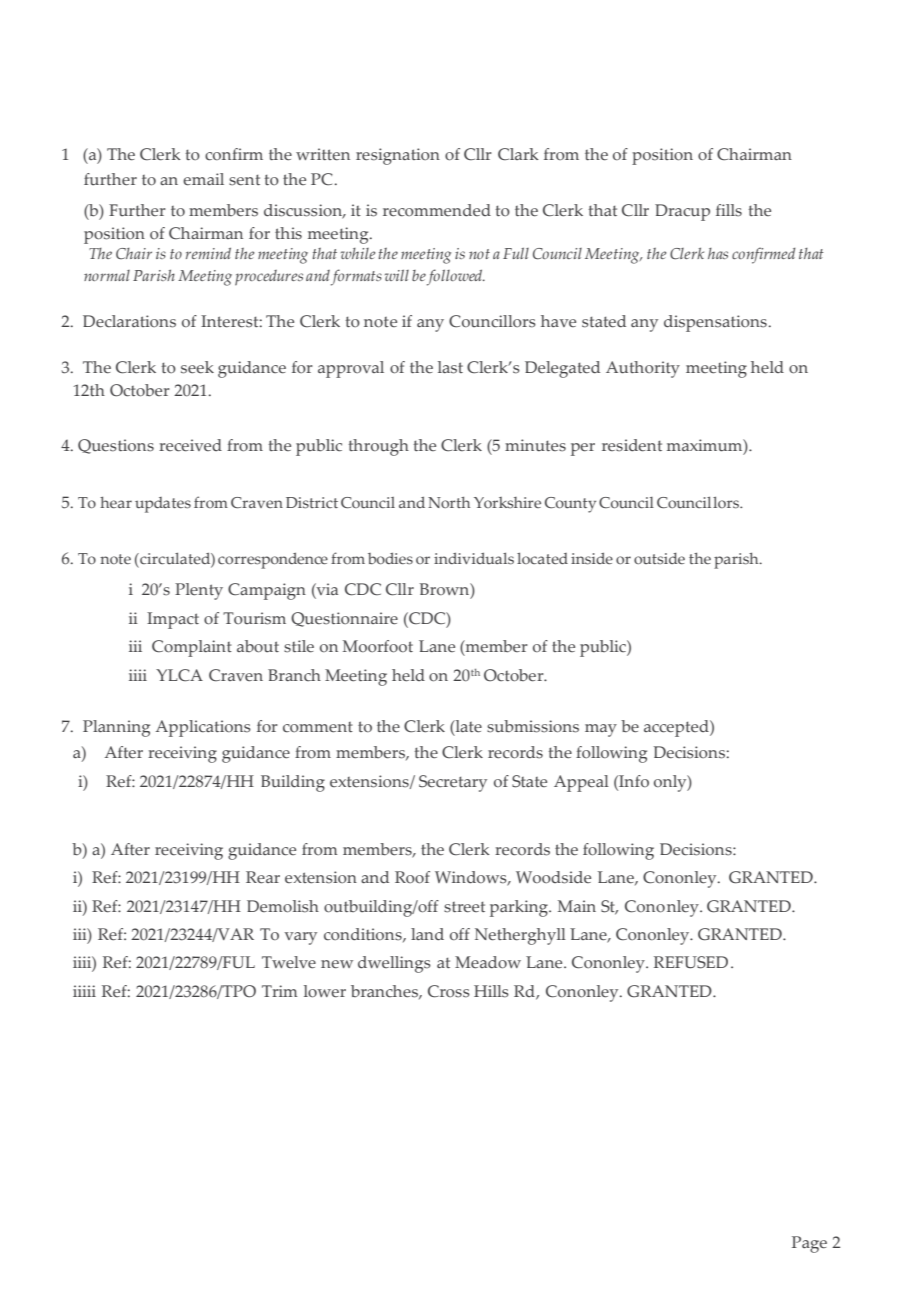 This document has width=924, height=1308. I want to click on recommended, so click(437, 210).
